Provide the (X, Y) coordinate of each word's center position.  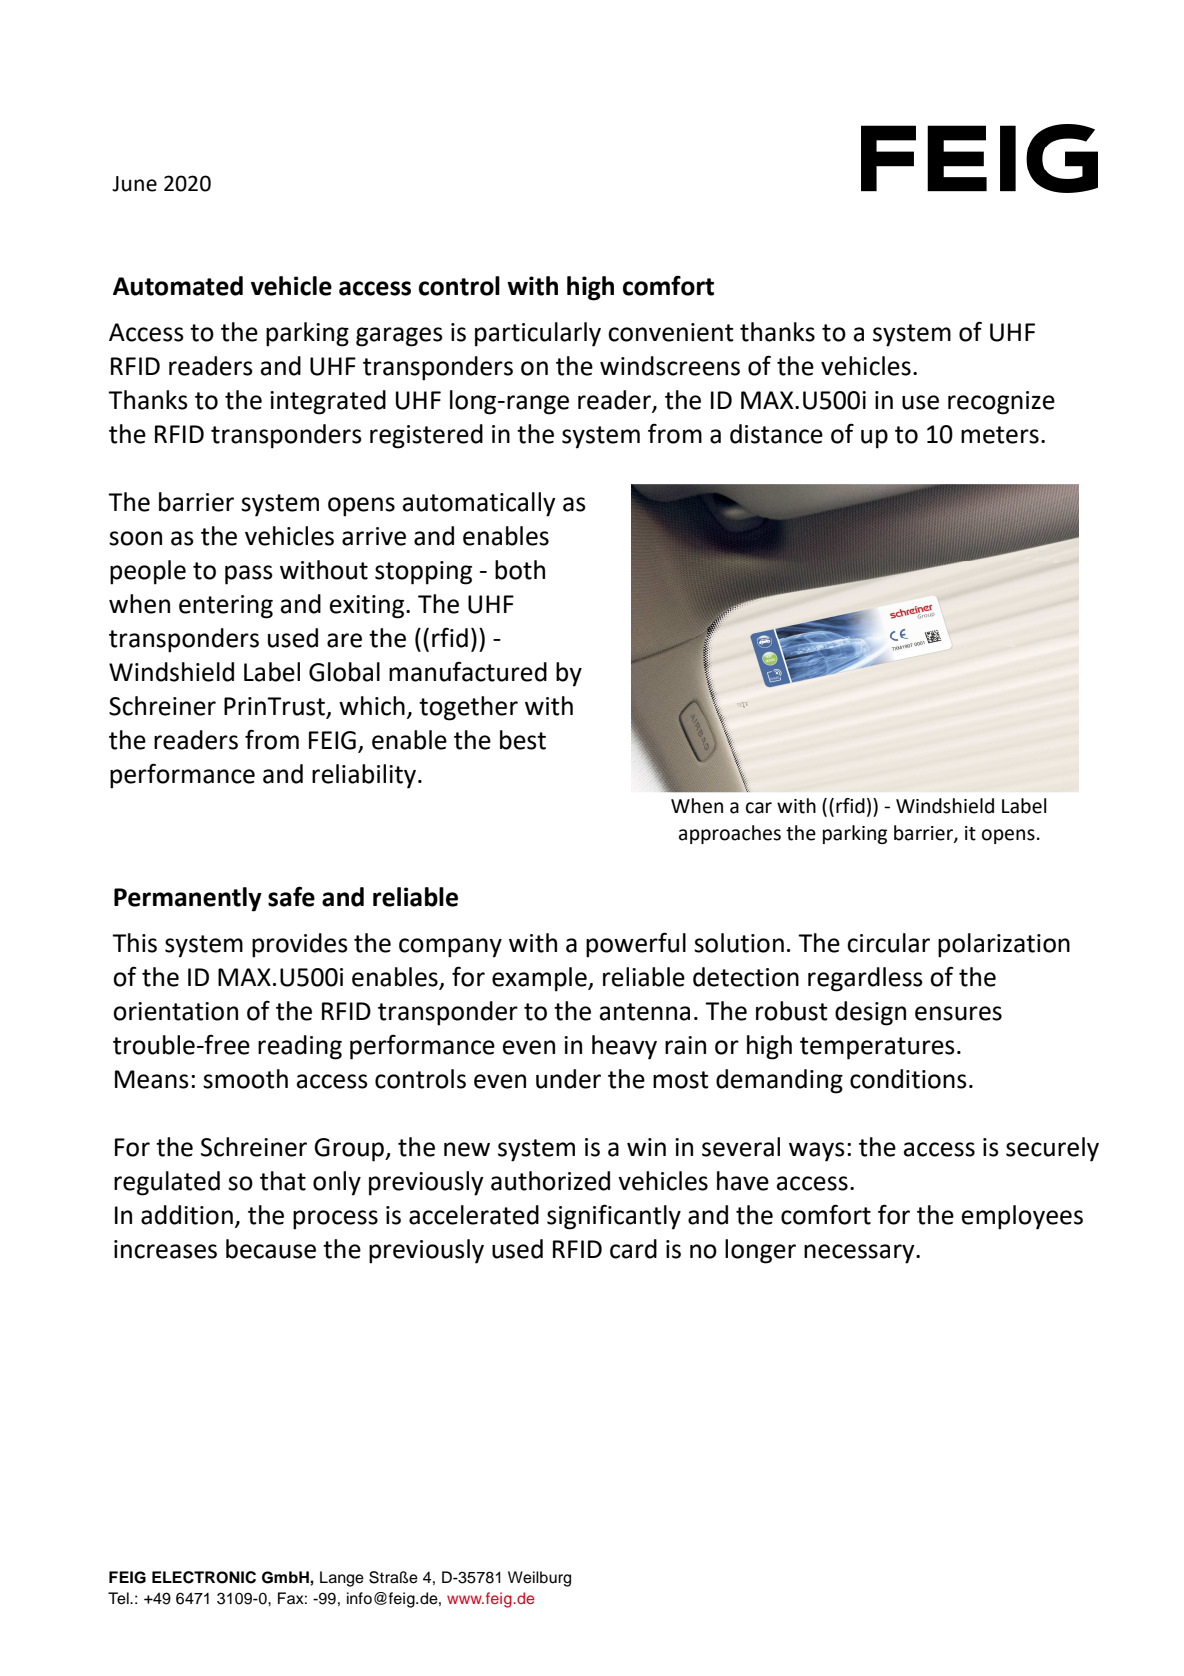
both (520, 570)
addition (187, 1215)
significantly (614, 1217)
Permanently (188, 899)
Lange (342, 1579)
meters (1000, 435)
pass (249, 575)
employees (1022, 1217)
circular (888, 943)
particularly (538, 334)
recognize (1001, 403)
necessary (860, 1254)
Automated (178, 286)
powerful (636, 945)
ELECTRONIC (204, 1577)
